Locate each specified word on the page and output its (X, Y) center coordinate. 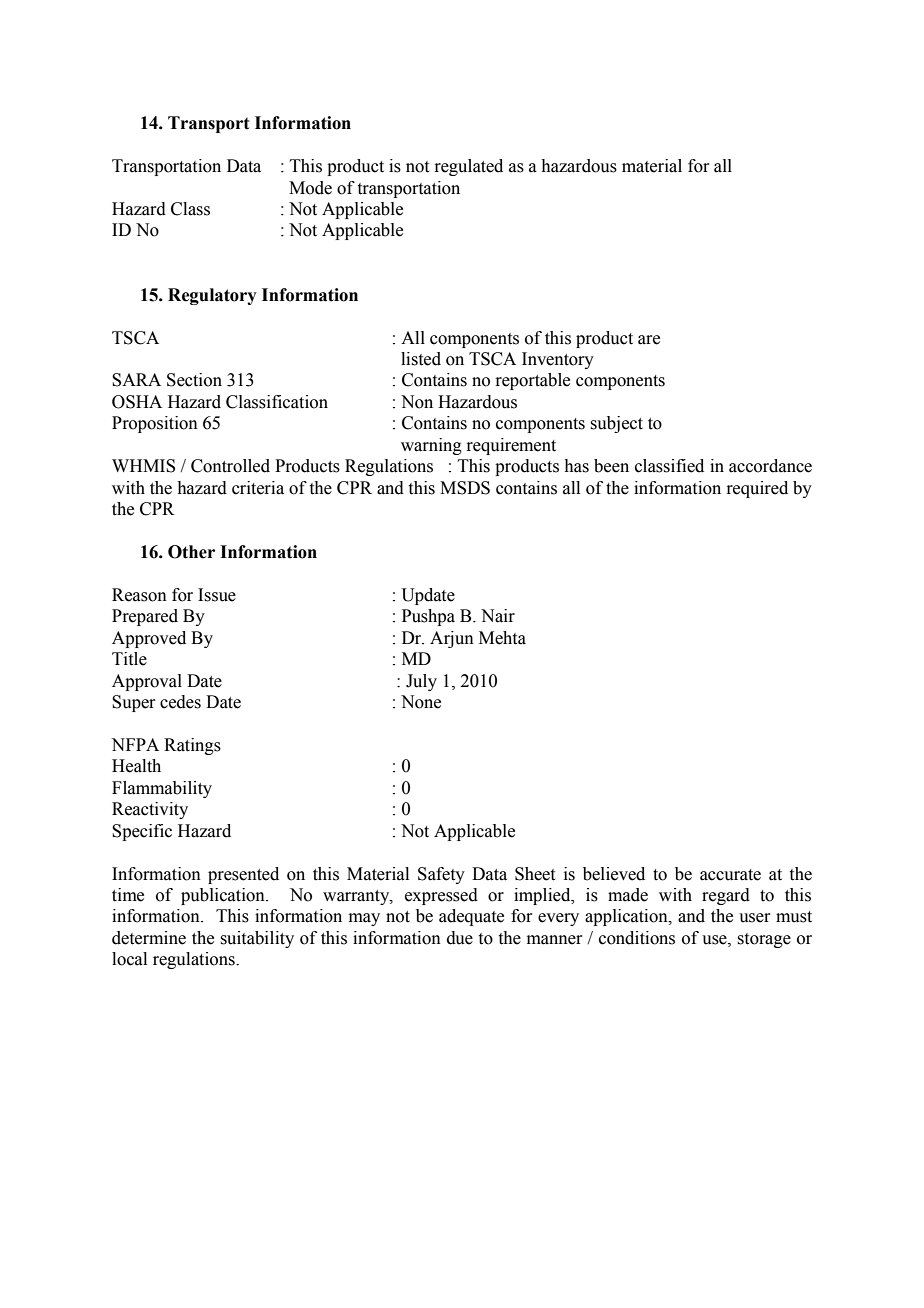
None (421, 702)
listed (421, 359)
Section (194, 380)
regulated (468, 167)
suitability (257, 939)
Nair (498, 616)
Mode (310, 188)
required (757, 489)
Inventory (558, 360)
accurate (730, 875)
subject (616, 424)
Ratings (192, 746)
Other (191, 552)
